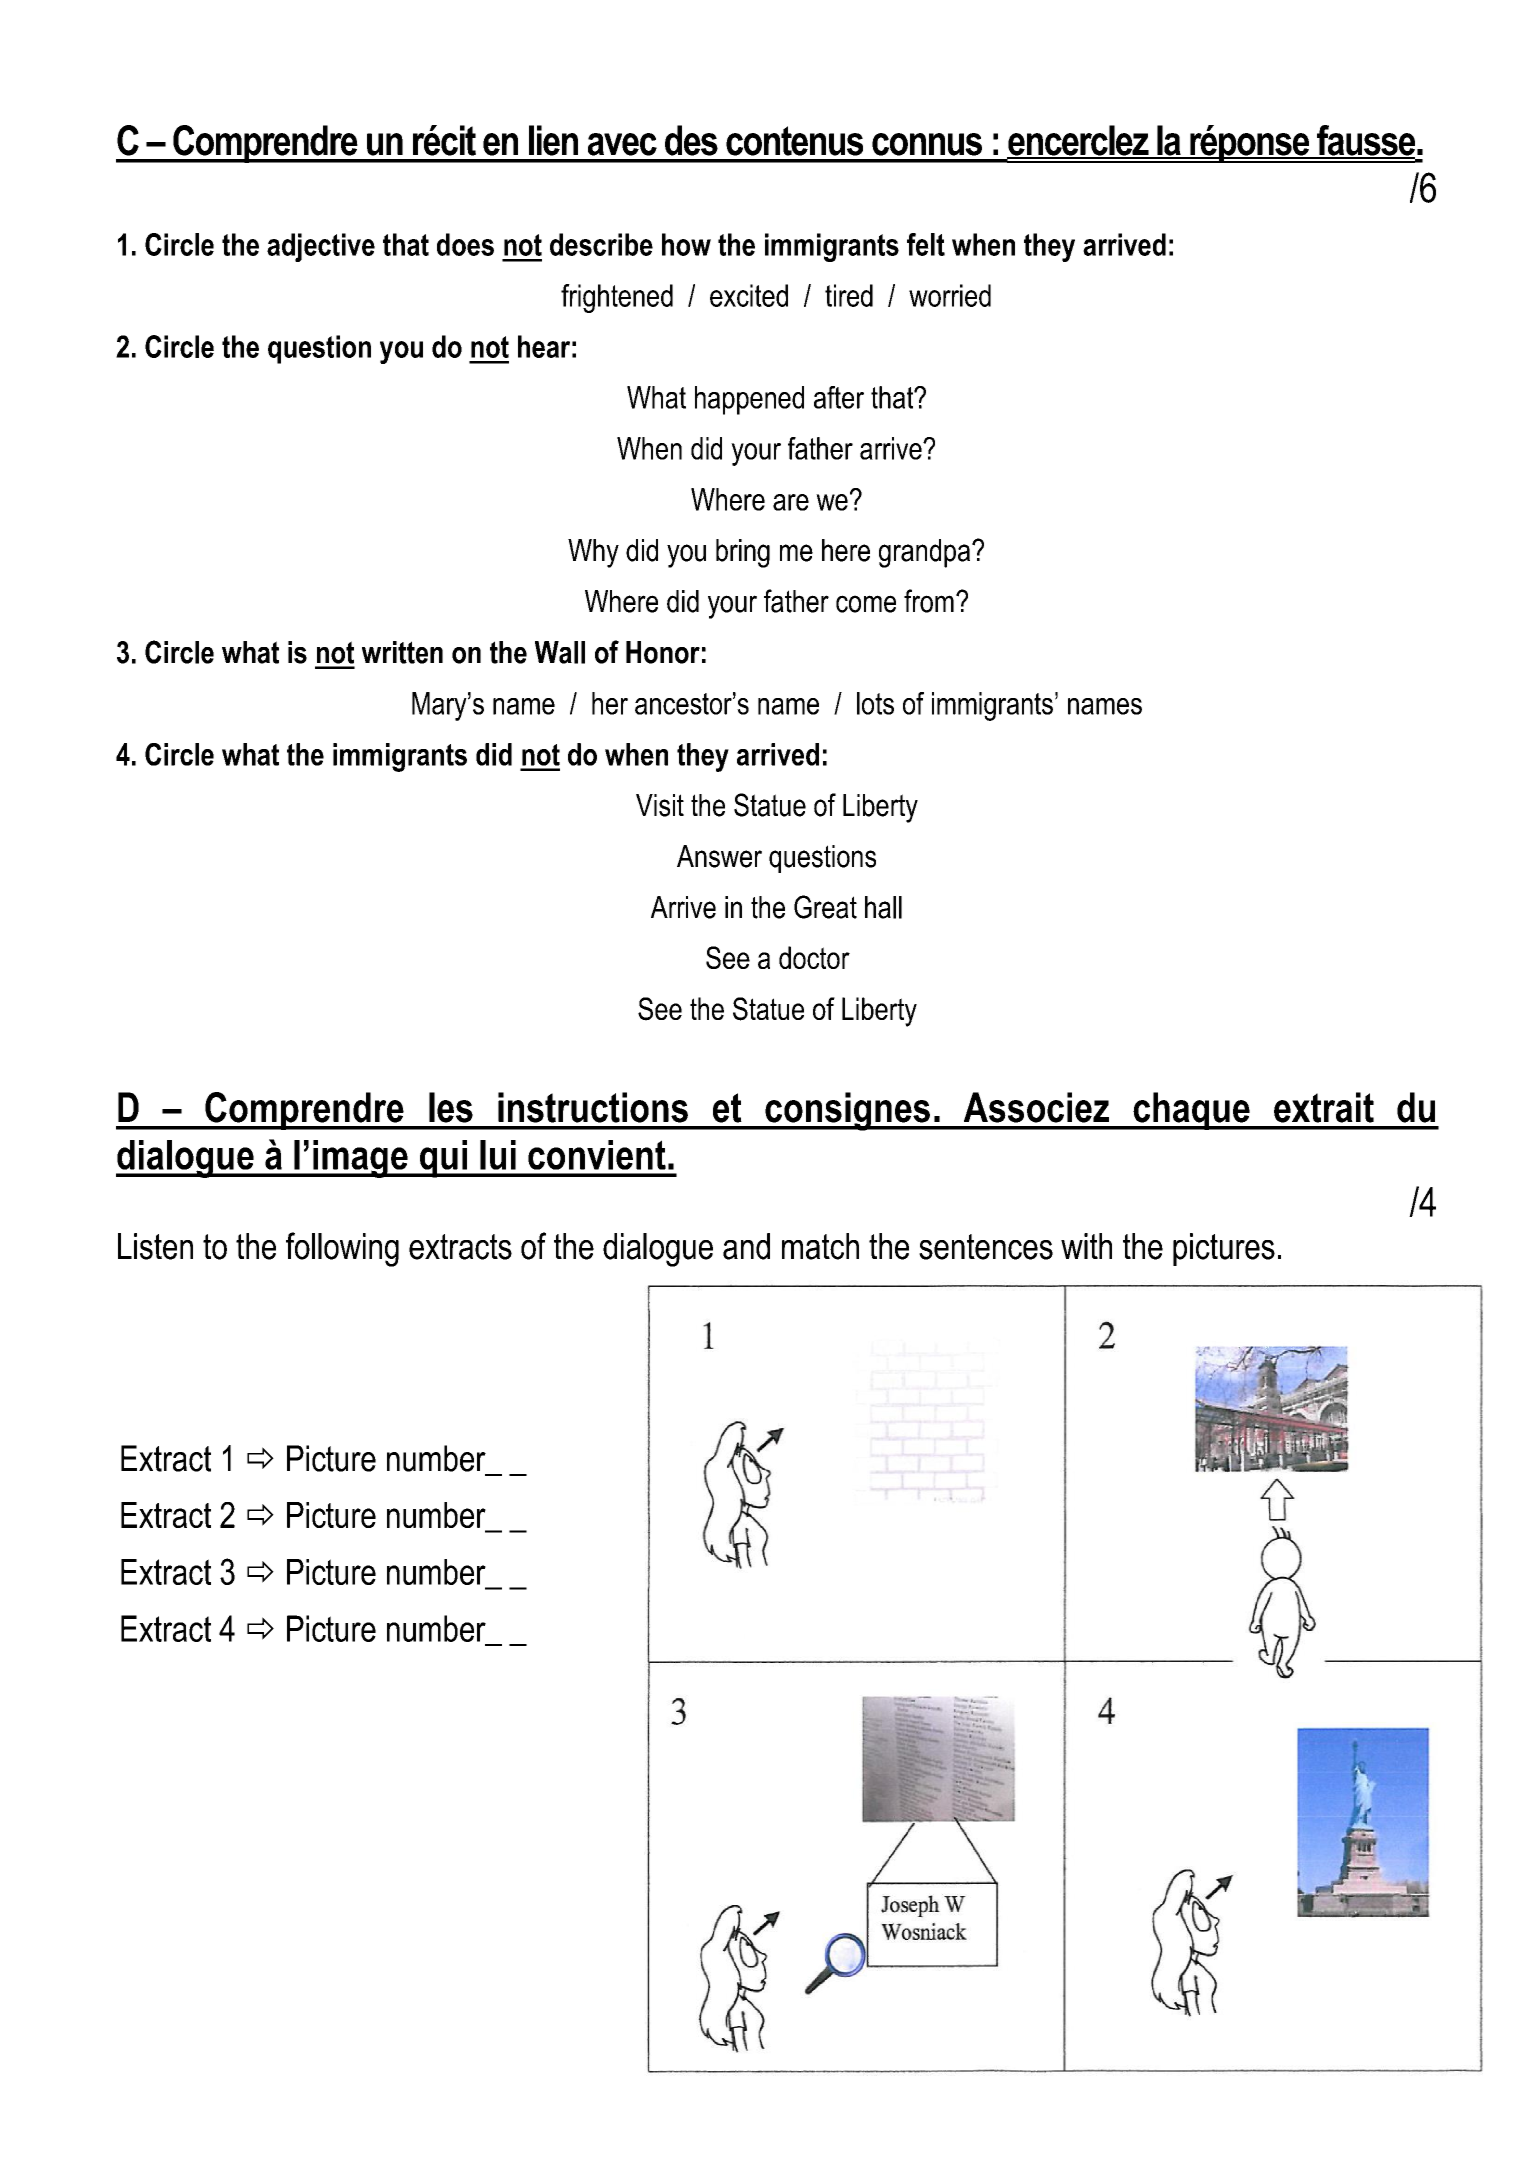 The image size is (1534, 2170). I want to click on Honor, so click(663, 652).
